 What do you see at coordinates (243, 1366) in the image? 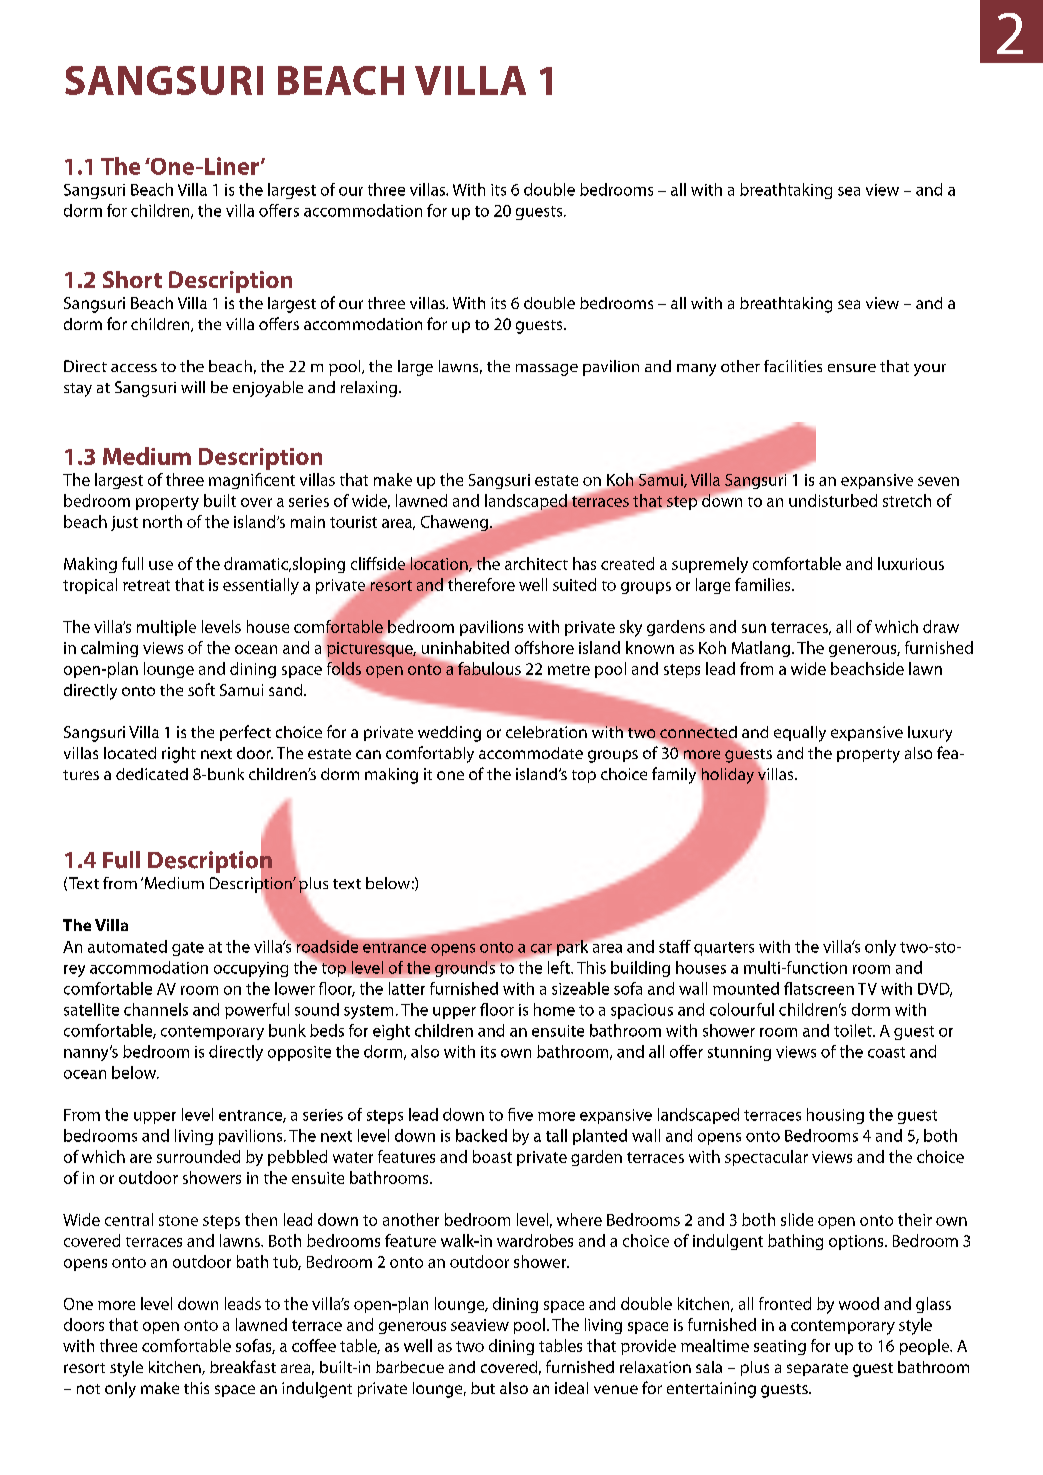
I see `breakfast` at bounding box center [243, 1366].
